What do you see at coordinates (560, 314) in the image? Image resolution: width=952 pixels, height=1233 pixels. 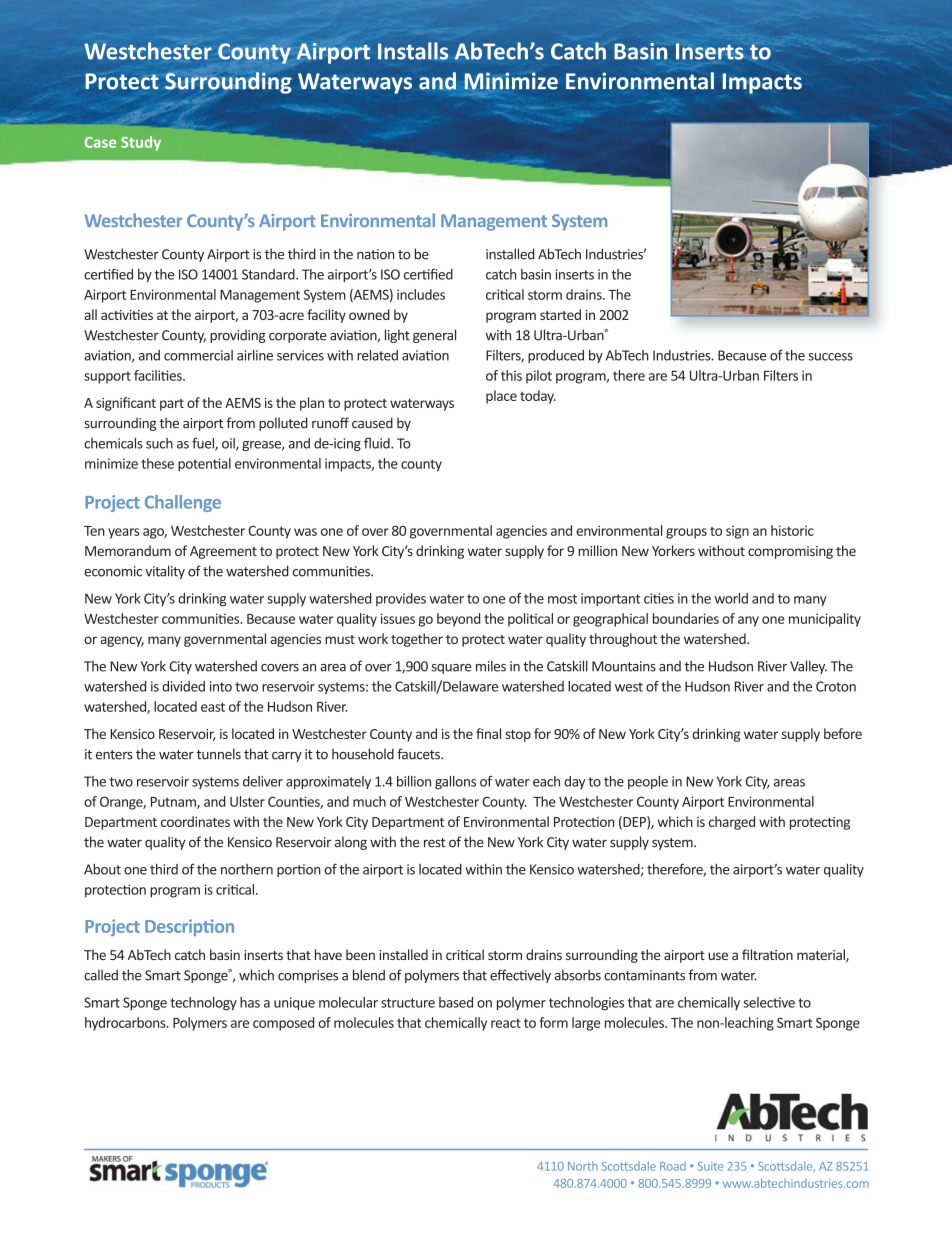 I see `started` at bounding box center [560, 314].
